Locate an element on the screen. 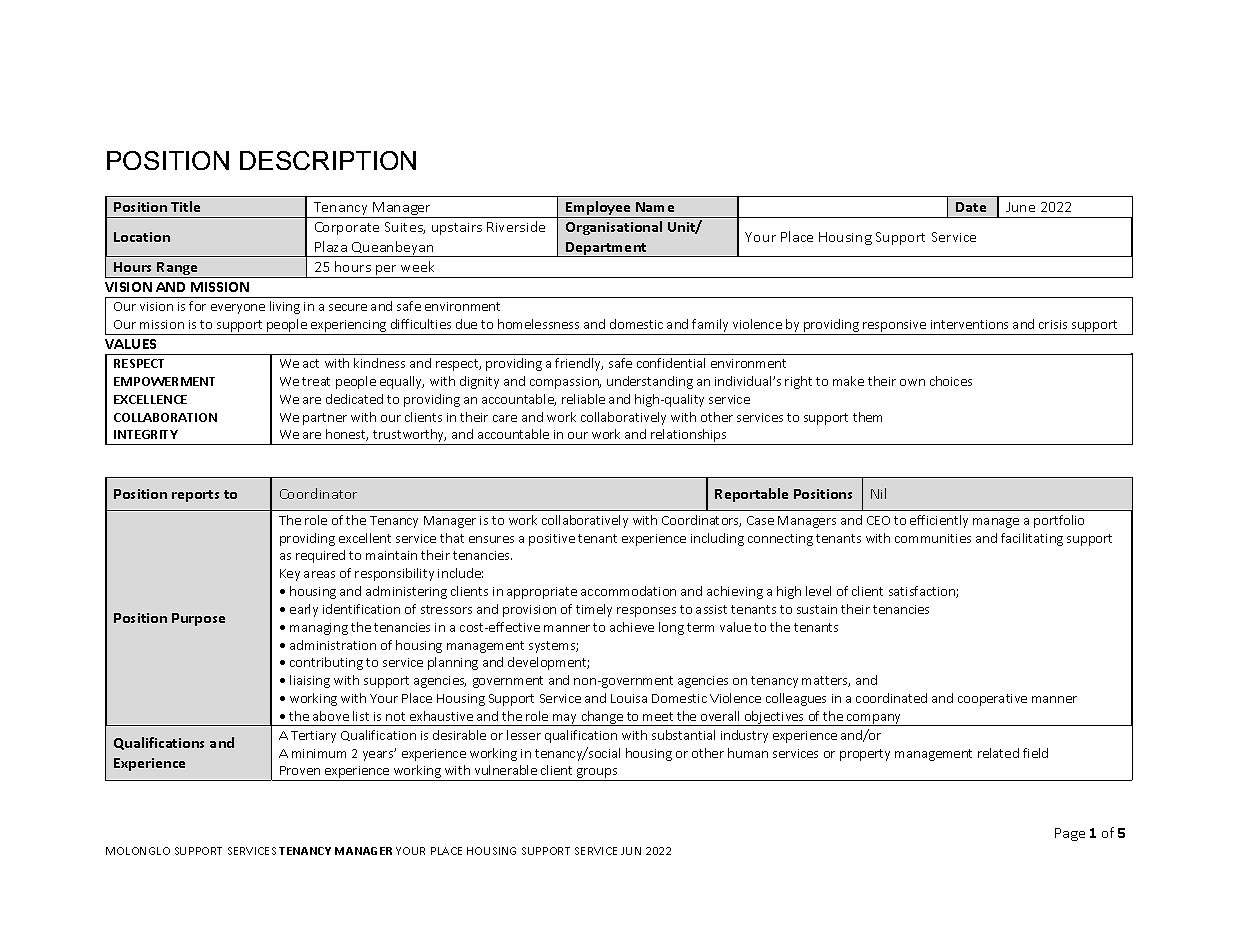 This screenshot has height=952, width=1233. achieve is located at coordinates (632, 627).
